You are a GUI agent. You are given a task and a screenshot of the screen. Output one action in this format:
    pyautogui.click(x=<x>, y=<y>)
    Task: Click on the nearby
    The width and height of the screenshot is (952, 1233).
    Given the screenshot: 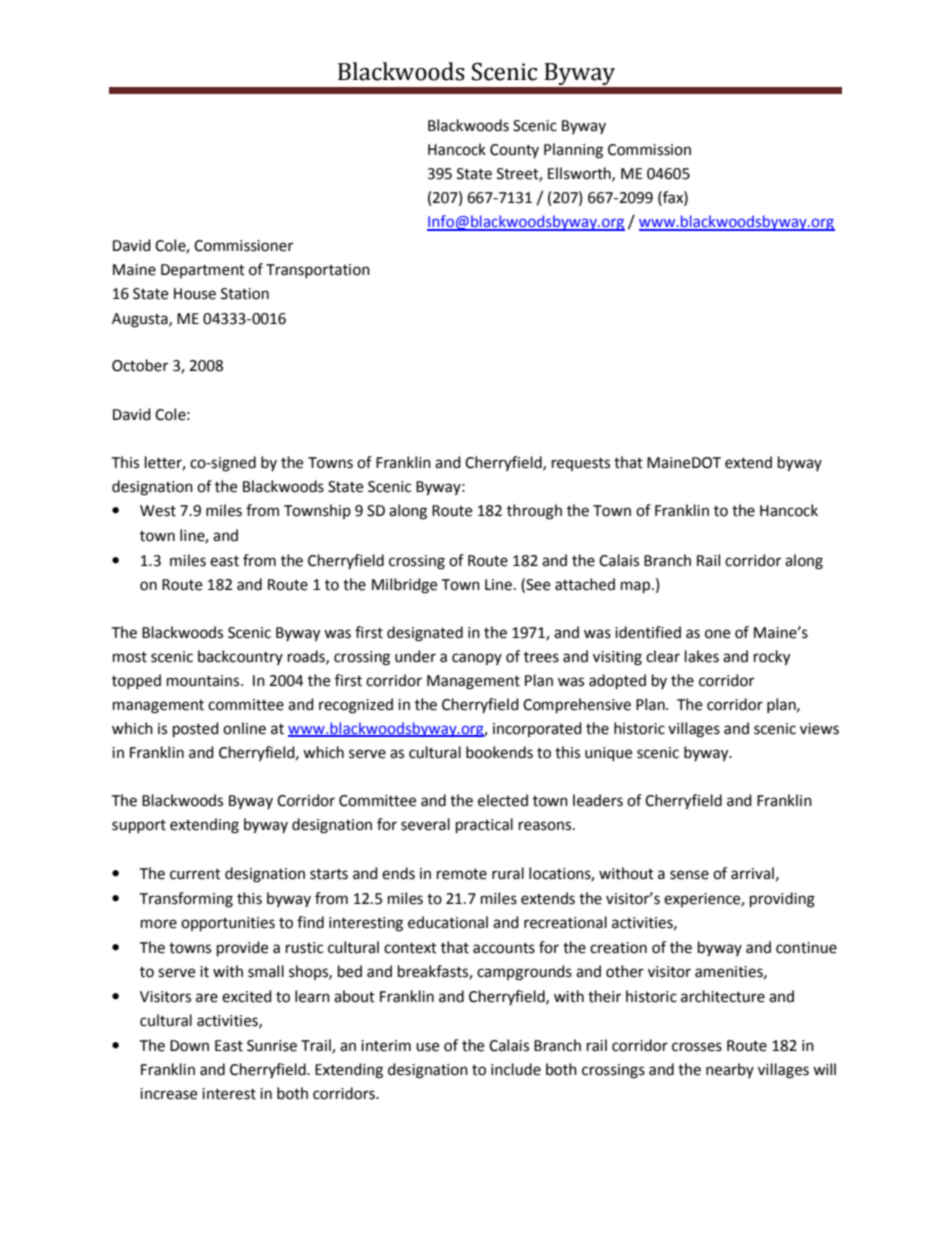 What is the action you would take?
    pyautogui.click(x=730, y=1070)
